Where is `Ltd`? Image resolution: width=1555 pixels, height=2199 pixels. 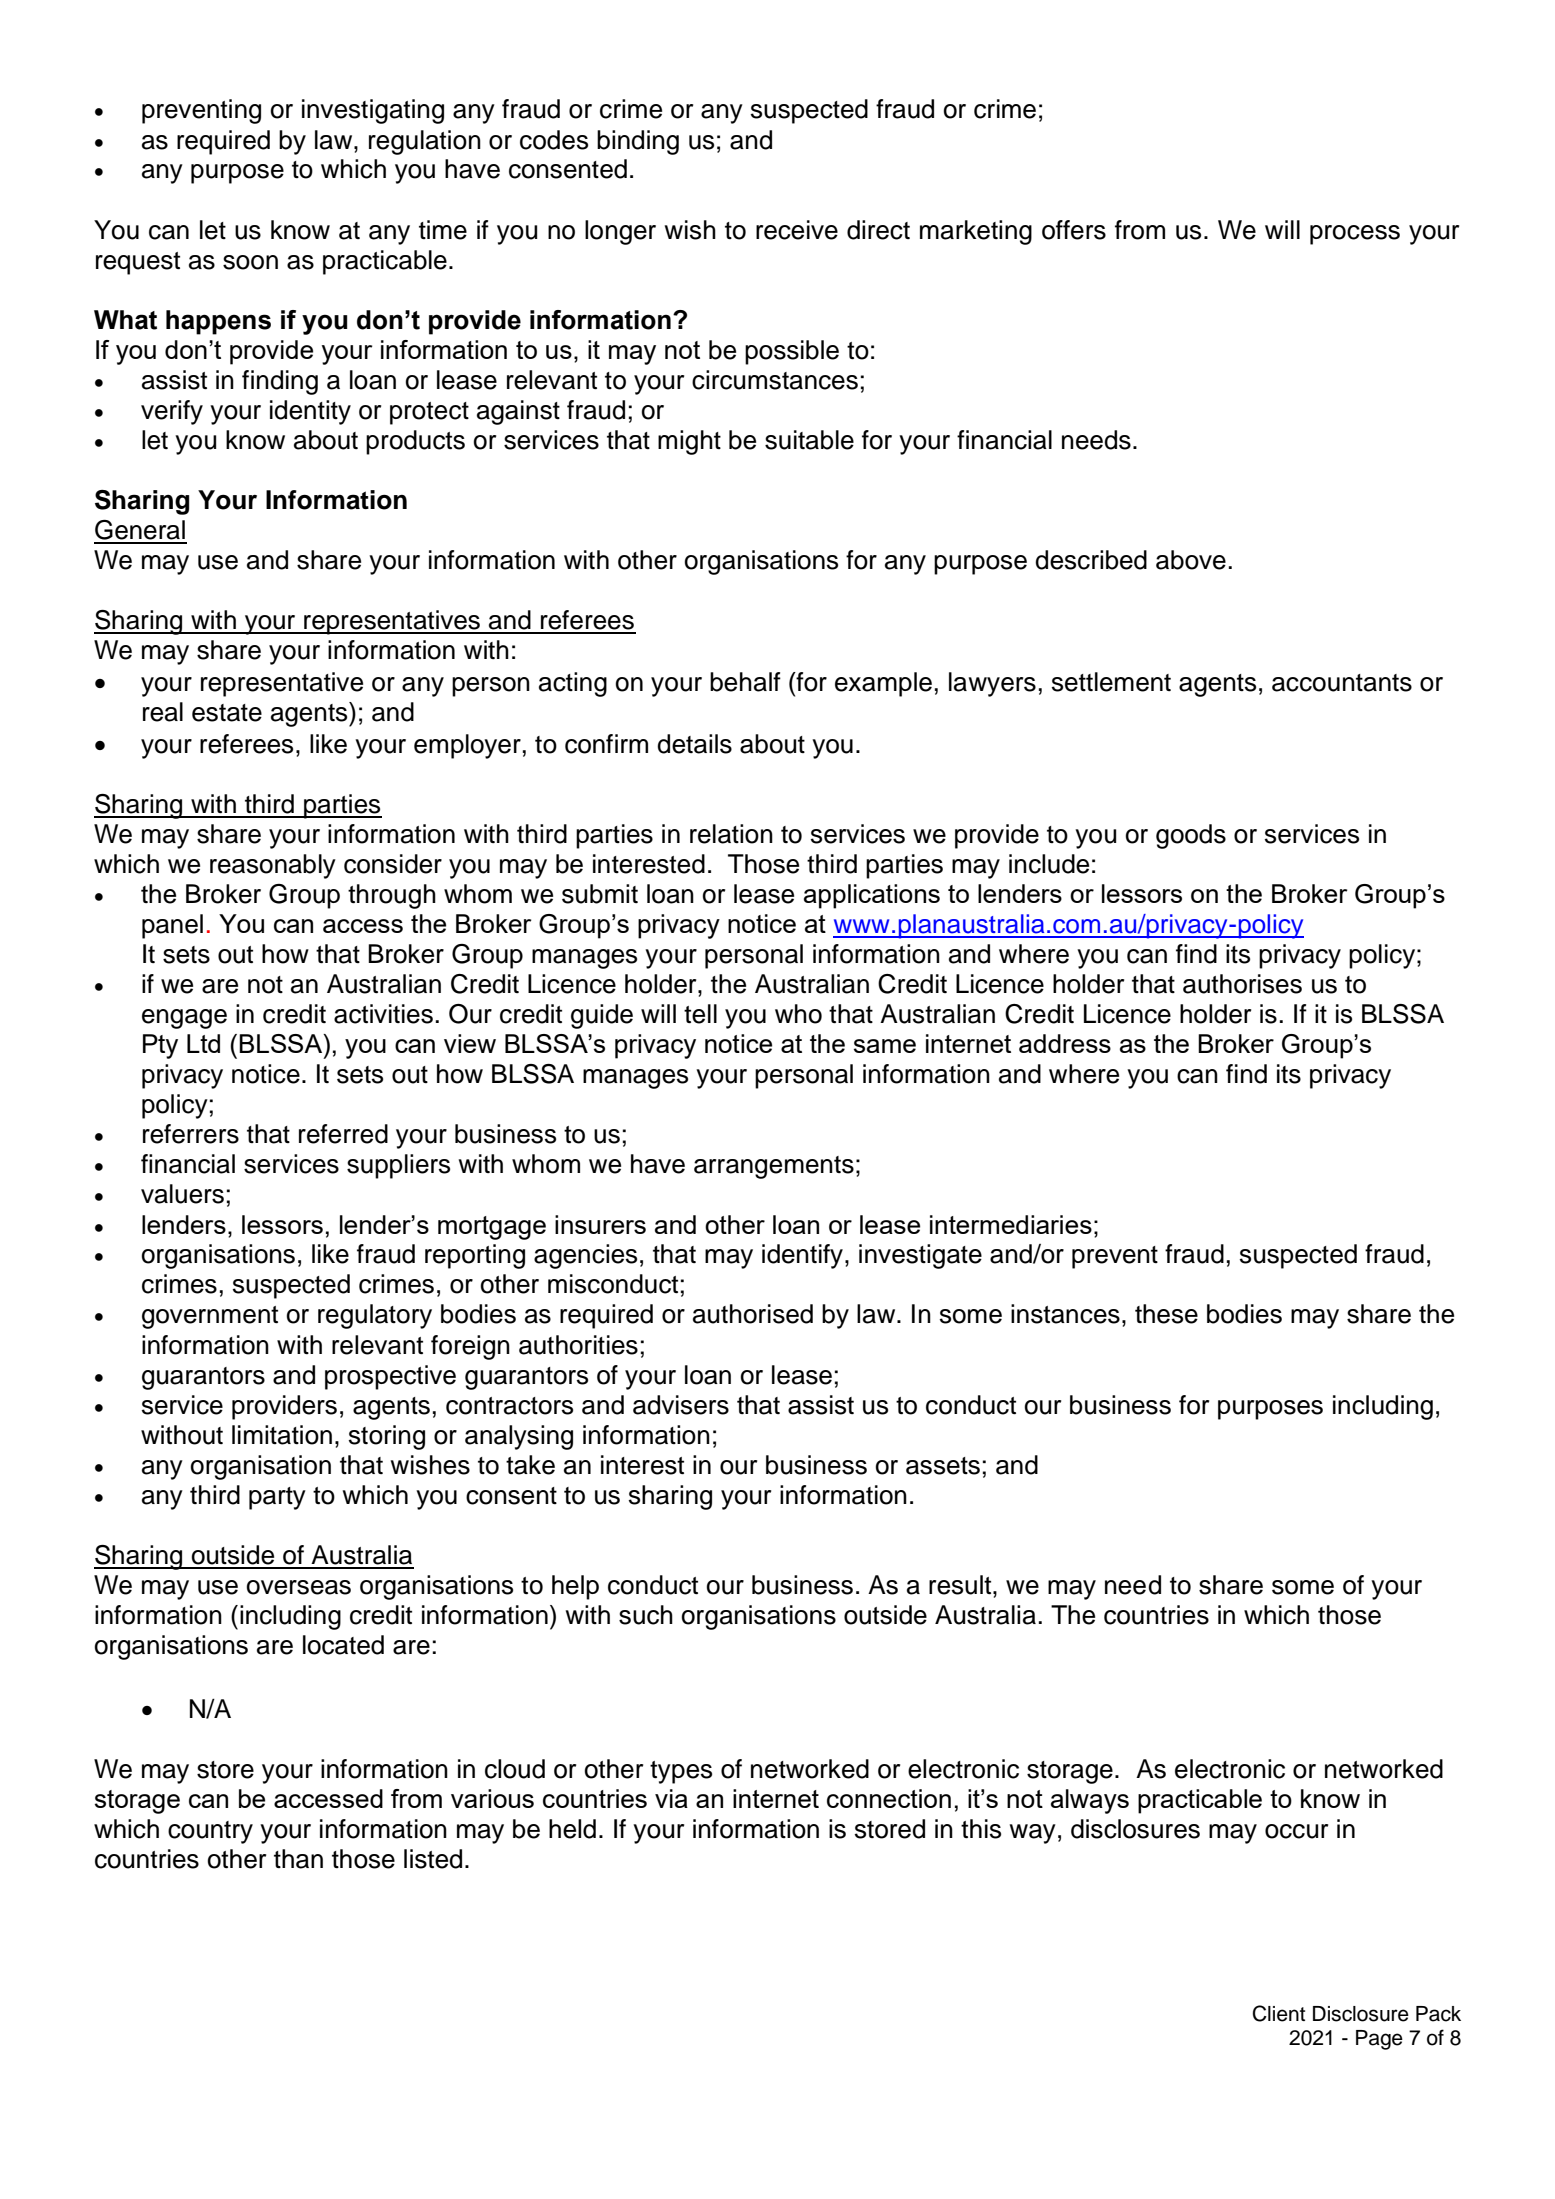
Ltd is located at coordinates (203, 1043).
